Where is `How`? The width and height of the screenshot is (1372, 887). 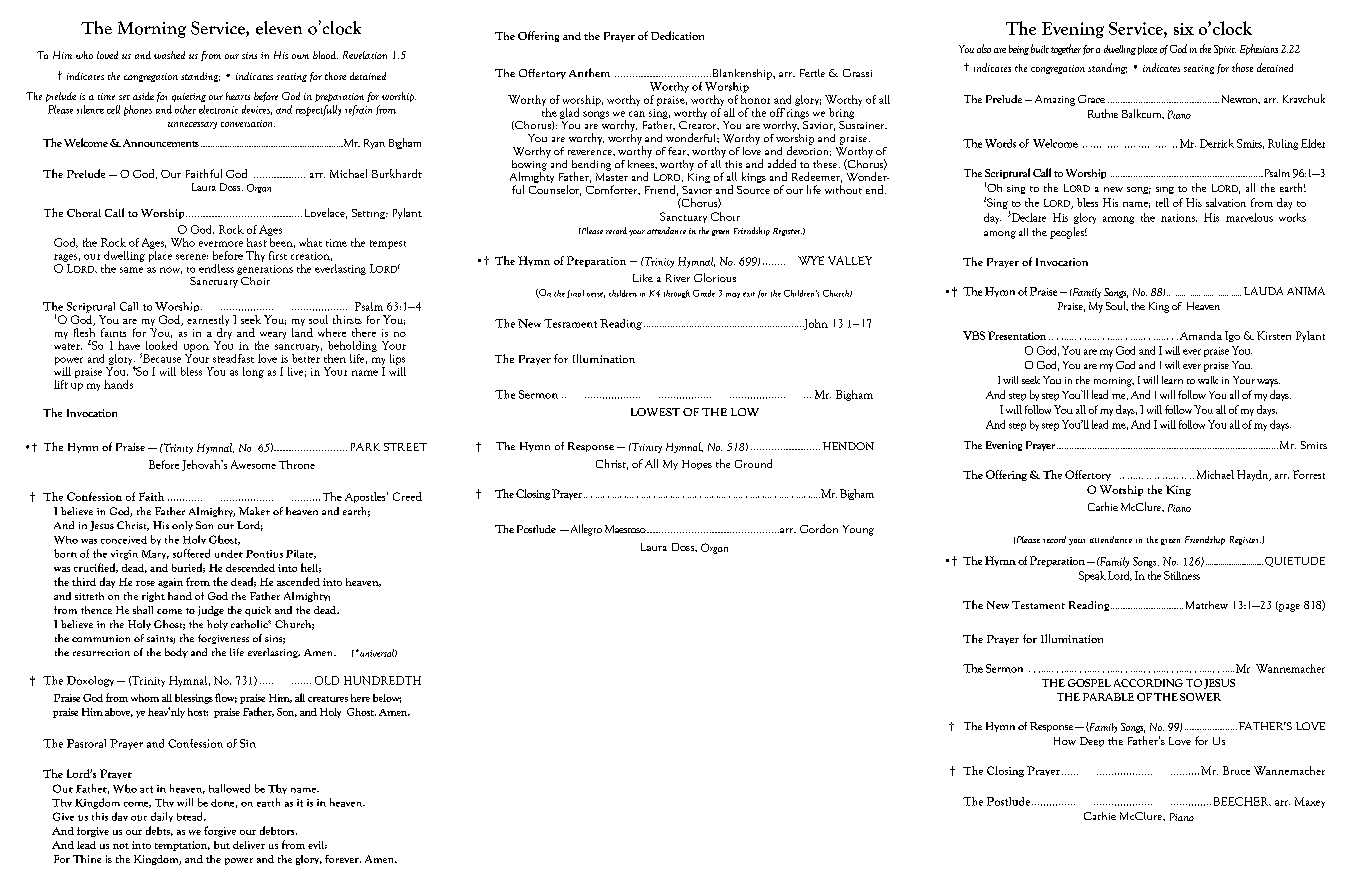
How is located at coordinates (1065, 741).
